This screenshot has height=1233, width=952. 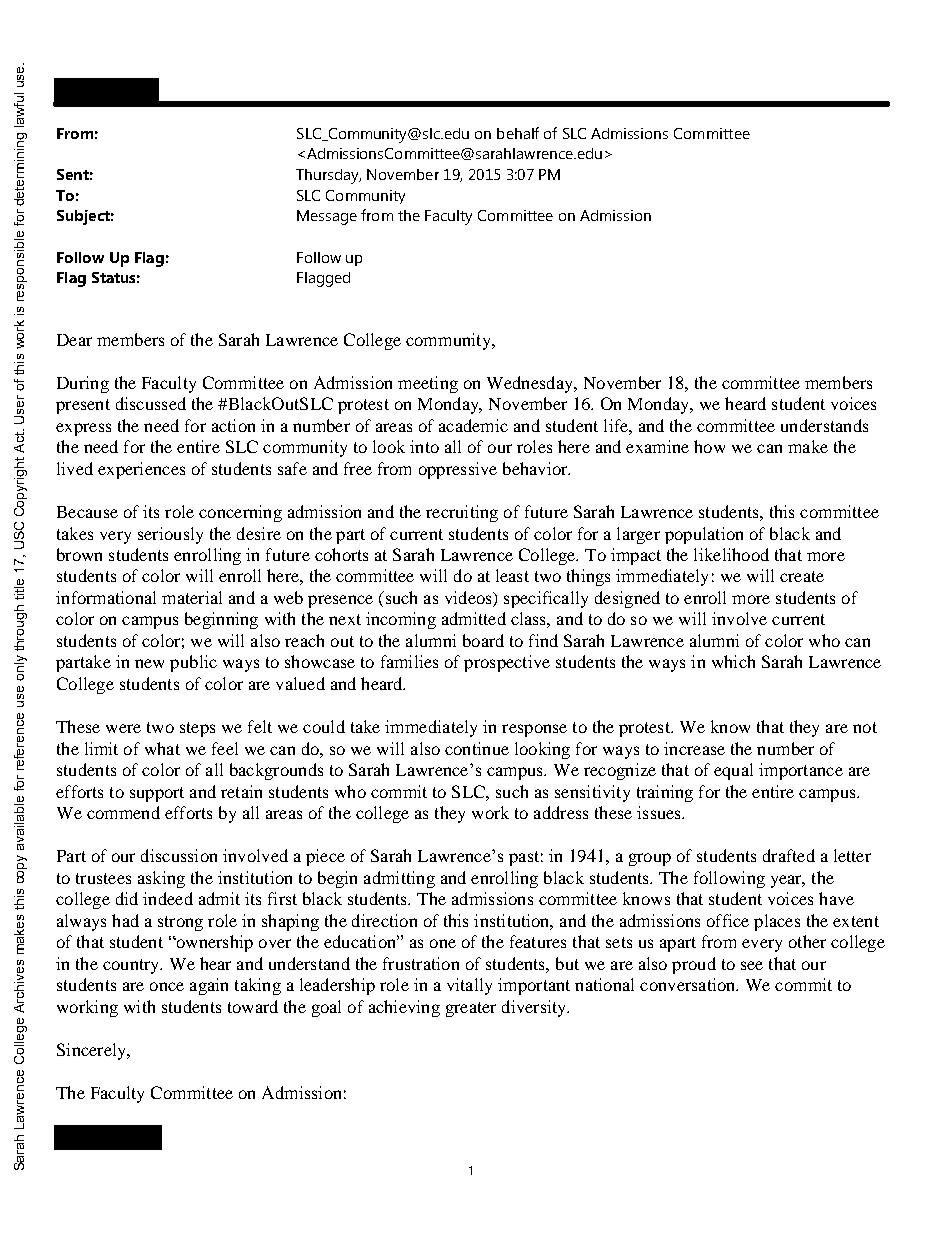 I want to click on Wednesday, so click(x=531, y=384).
